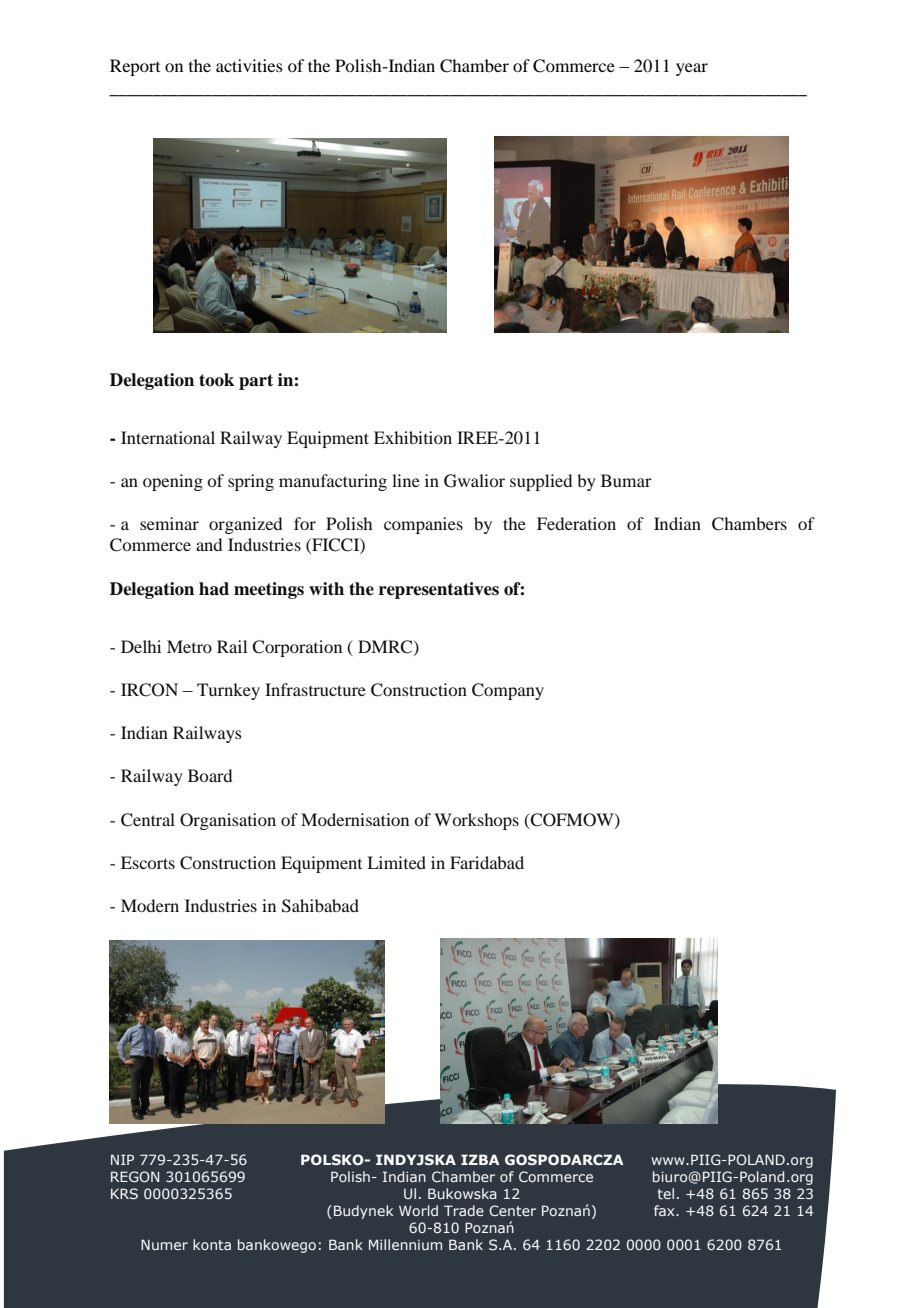 Image resolution: width=924 pixels, height=1308 pixels. I want to click on line, so click(406, 480).
